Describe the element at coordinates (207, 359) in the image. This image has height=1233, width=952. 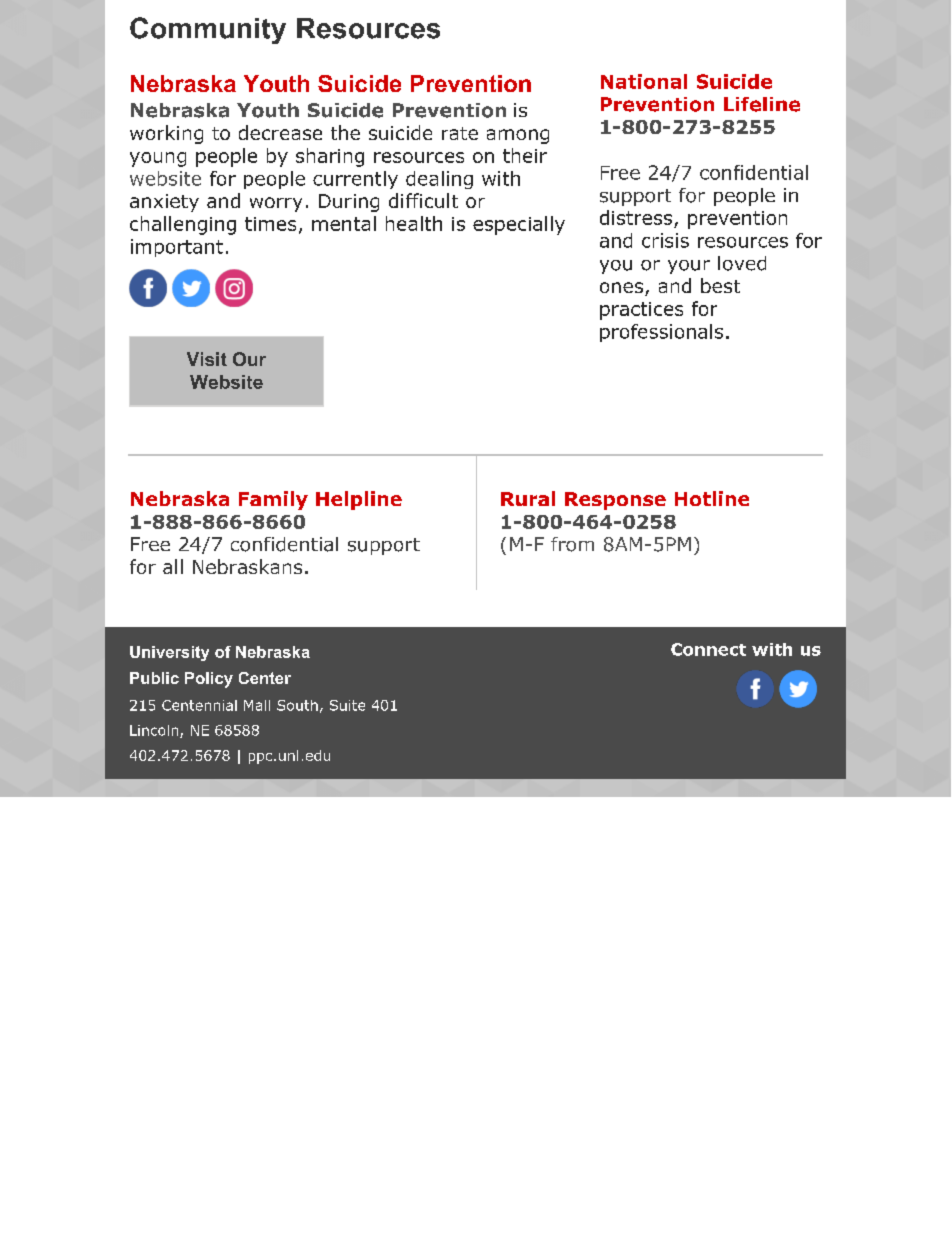
I see `Visit` at that location.
